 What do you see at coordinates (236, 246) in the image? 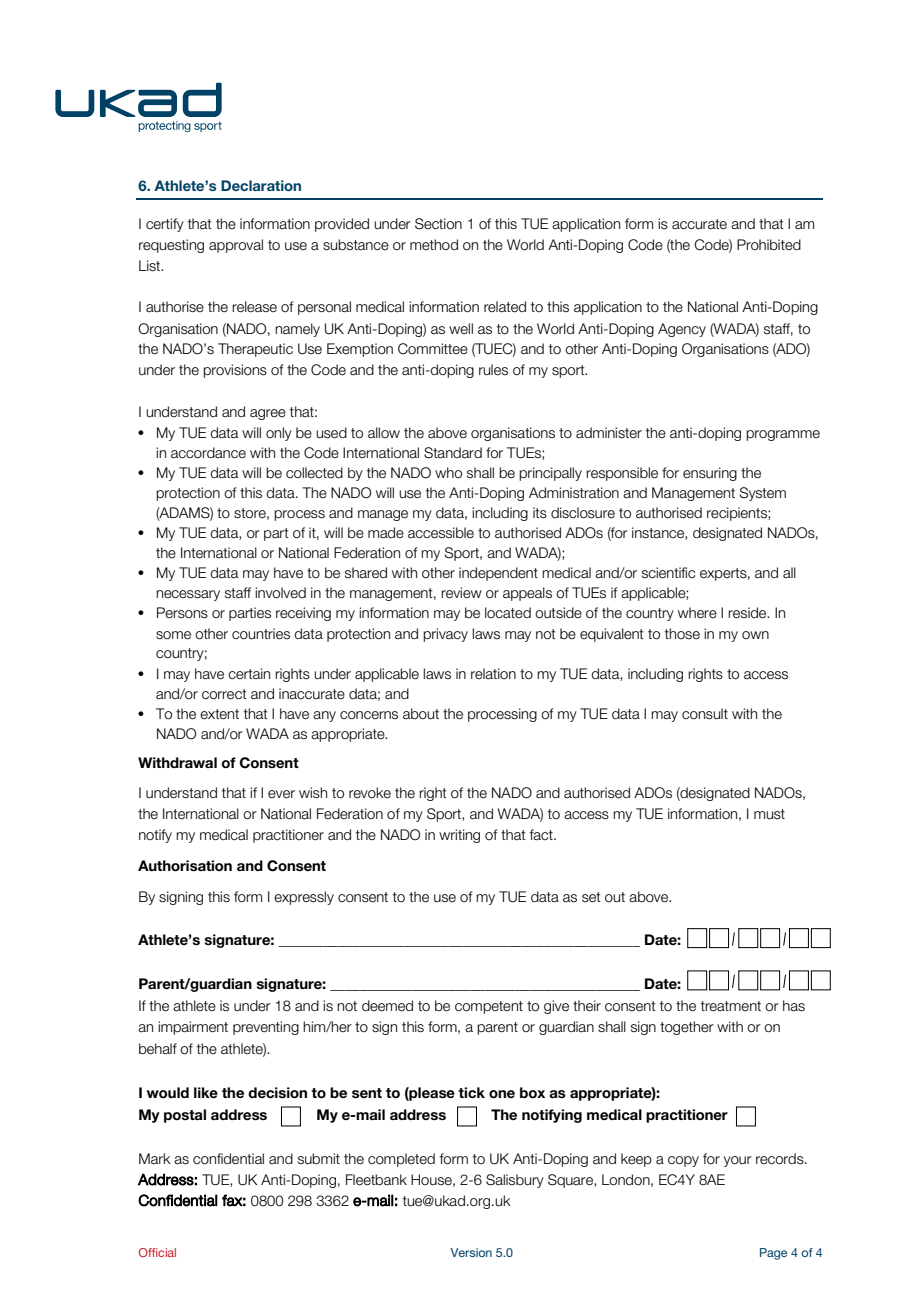
I see `approval` at bounding box center [236, 246].
